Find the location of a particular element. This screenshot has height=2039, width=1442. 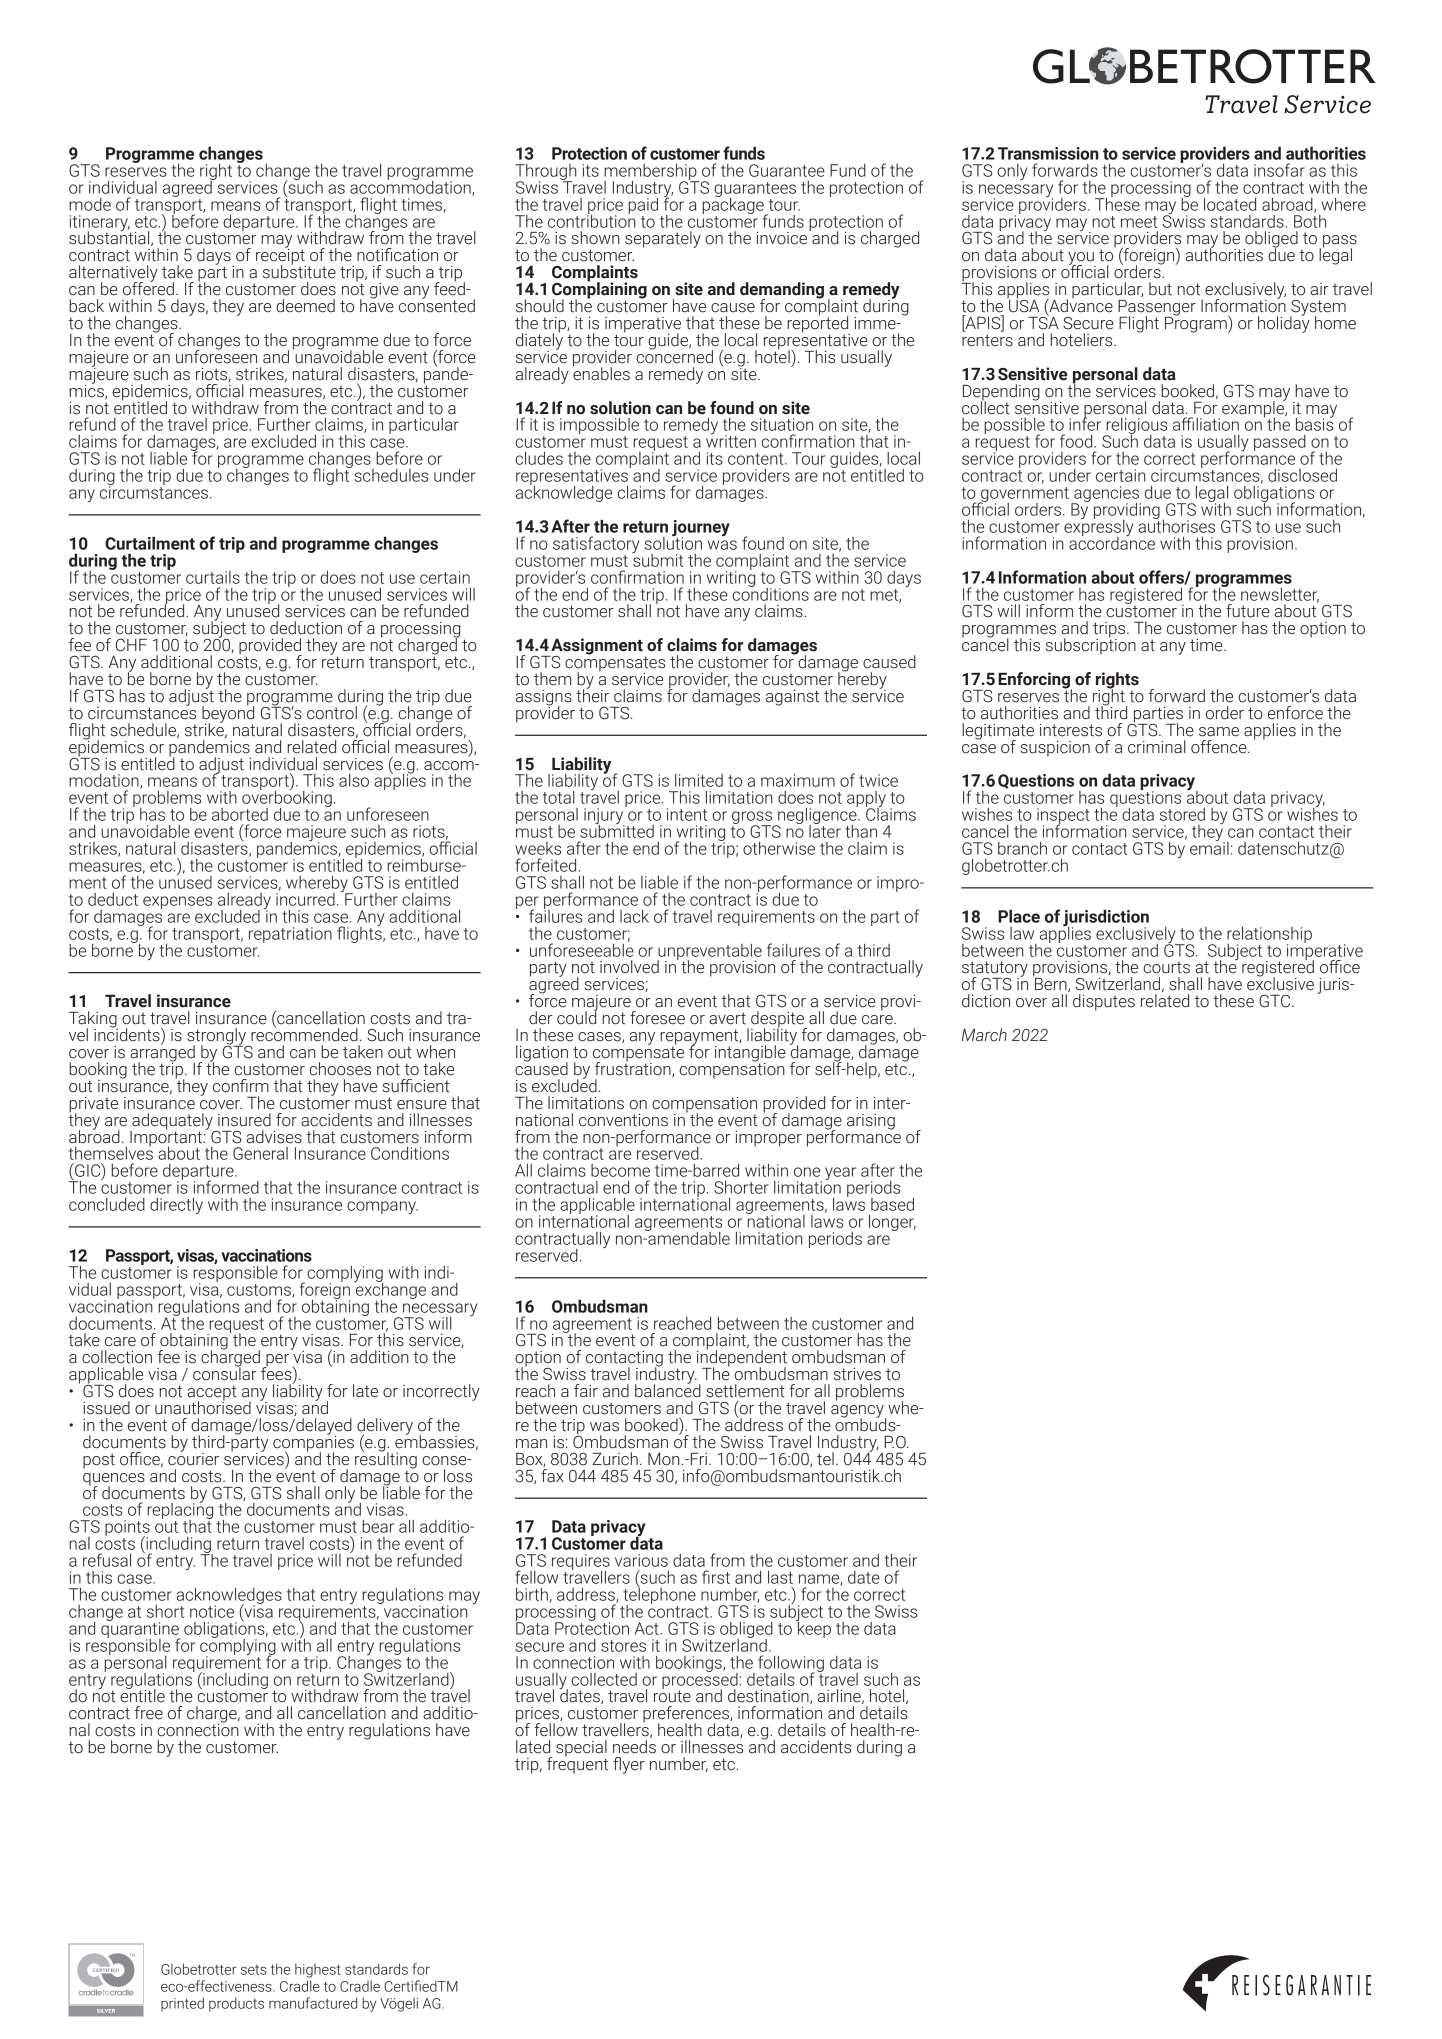

sets is located at coordinates (254, 1970).
